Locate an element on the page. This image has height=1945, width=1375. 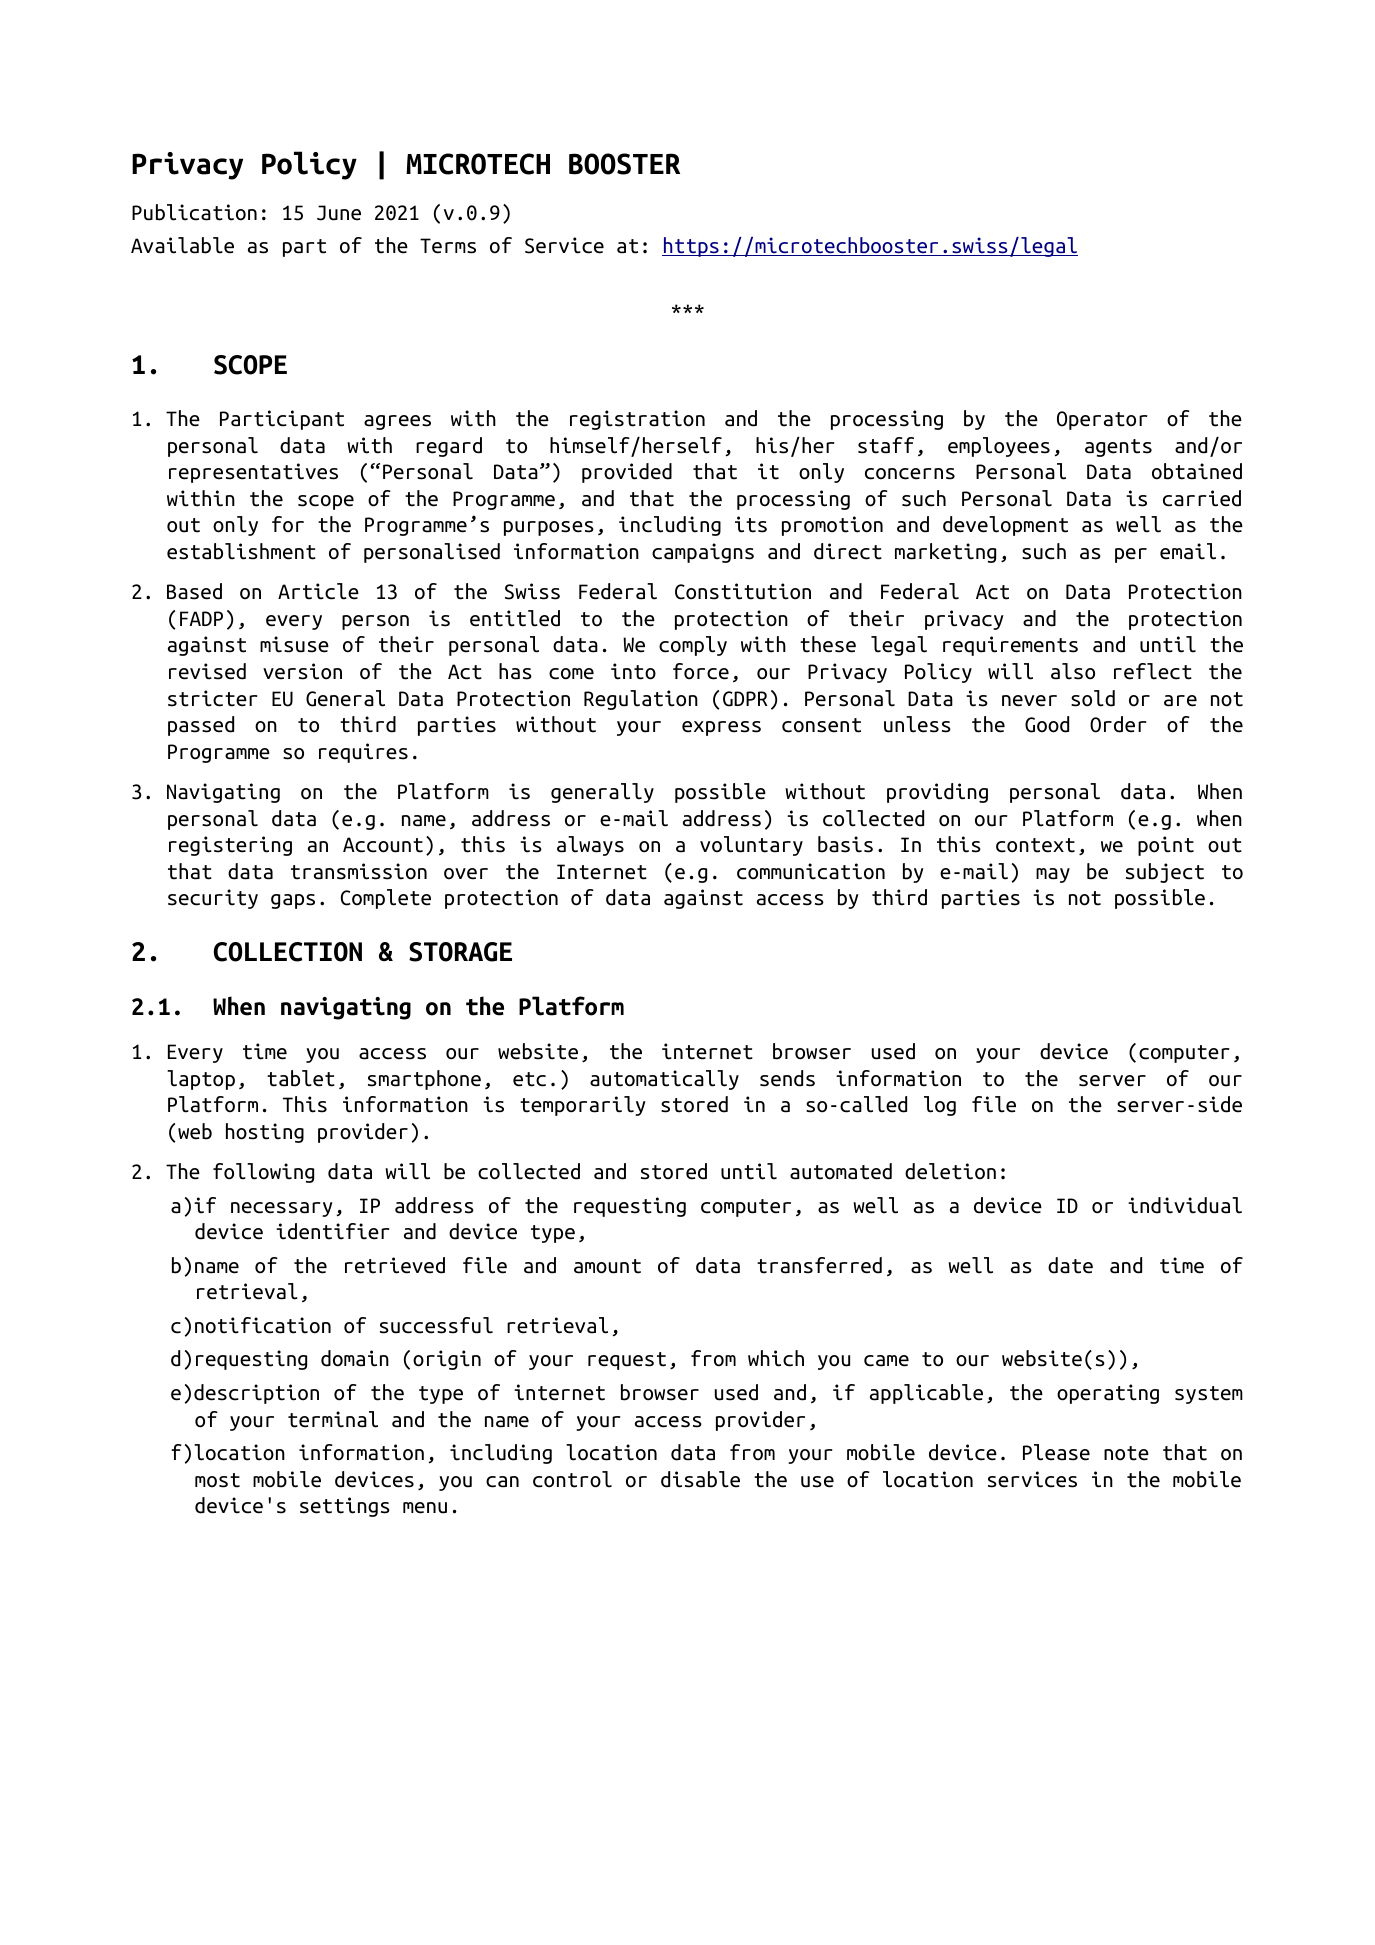
Operator is located at coordinates (1102, 420).
